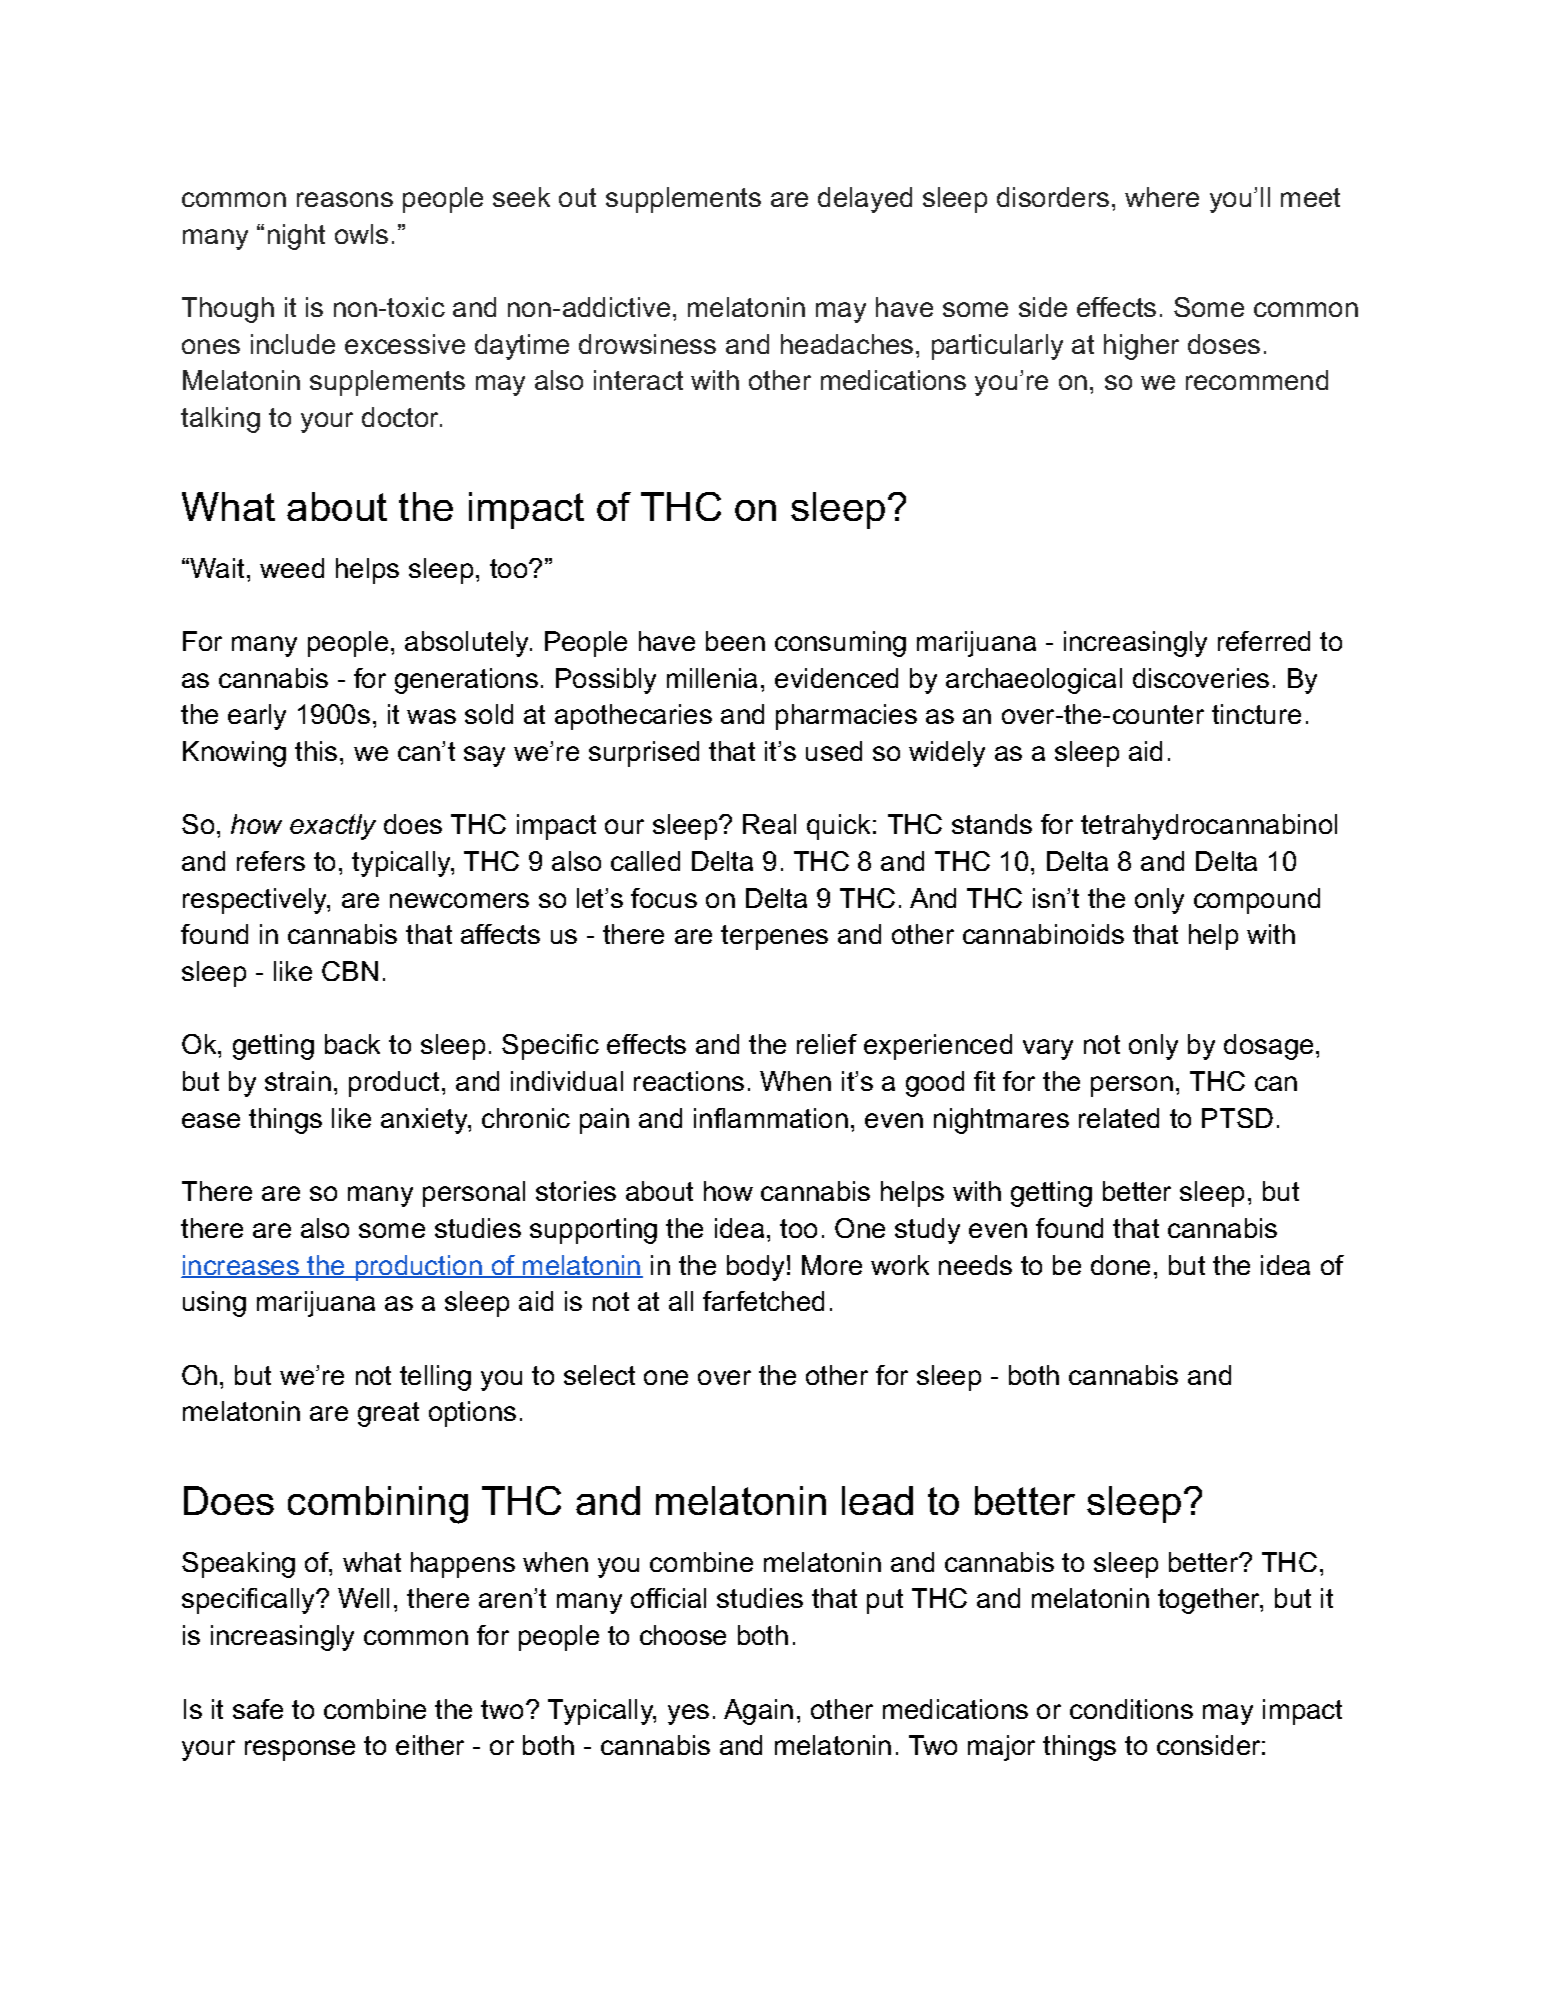  What do you see at coordinates (1257, 901) in the screenshot?
I see `compound` at bounding box center [1257, 901].
